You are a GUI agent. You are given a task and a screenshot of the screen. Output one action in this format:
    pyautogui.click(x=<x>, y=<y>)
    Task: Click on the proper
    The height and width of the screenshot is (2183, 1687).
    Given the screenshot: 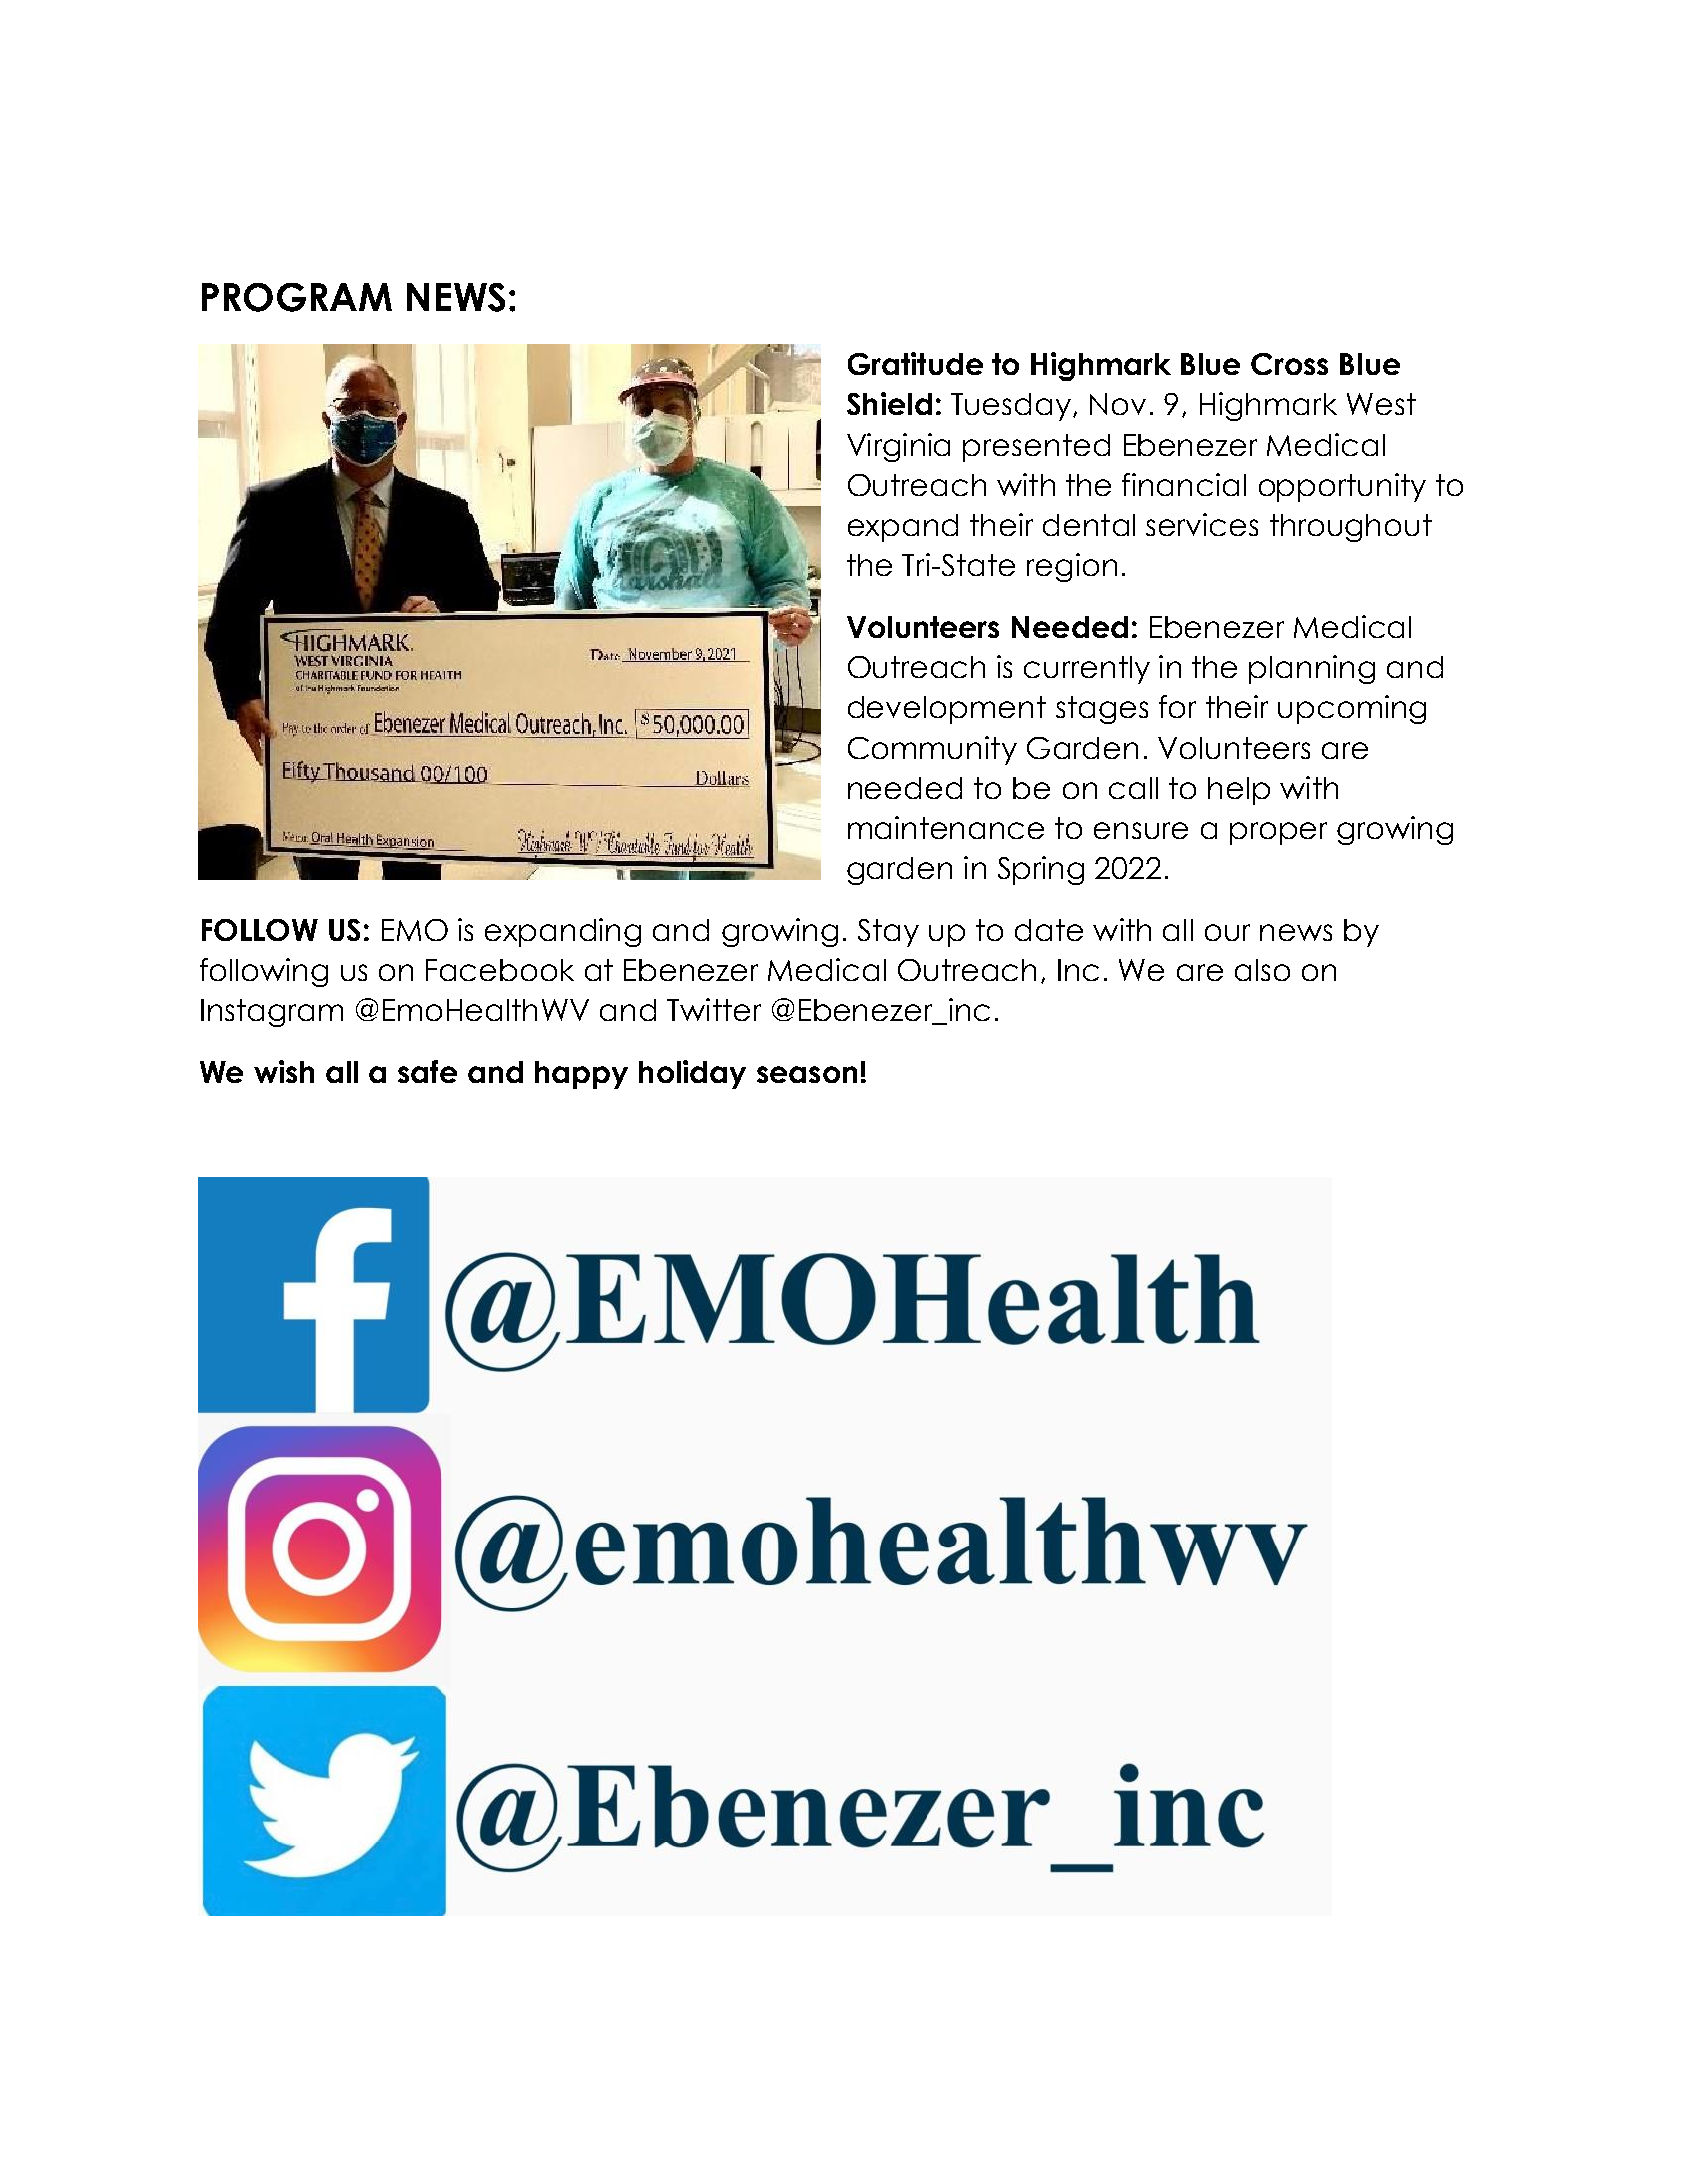 What is the action you would take?
    pyautogui.click(x=1278, y=833)
